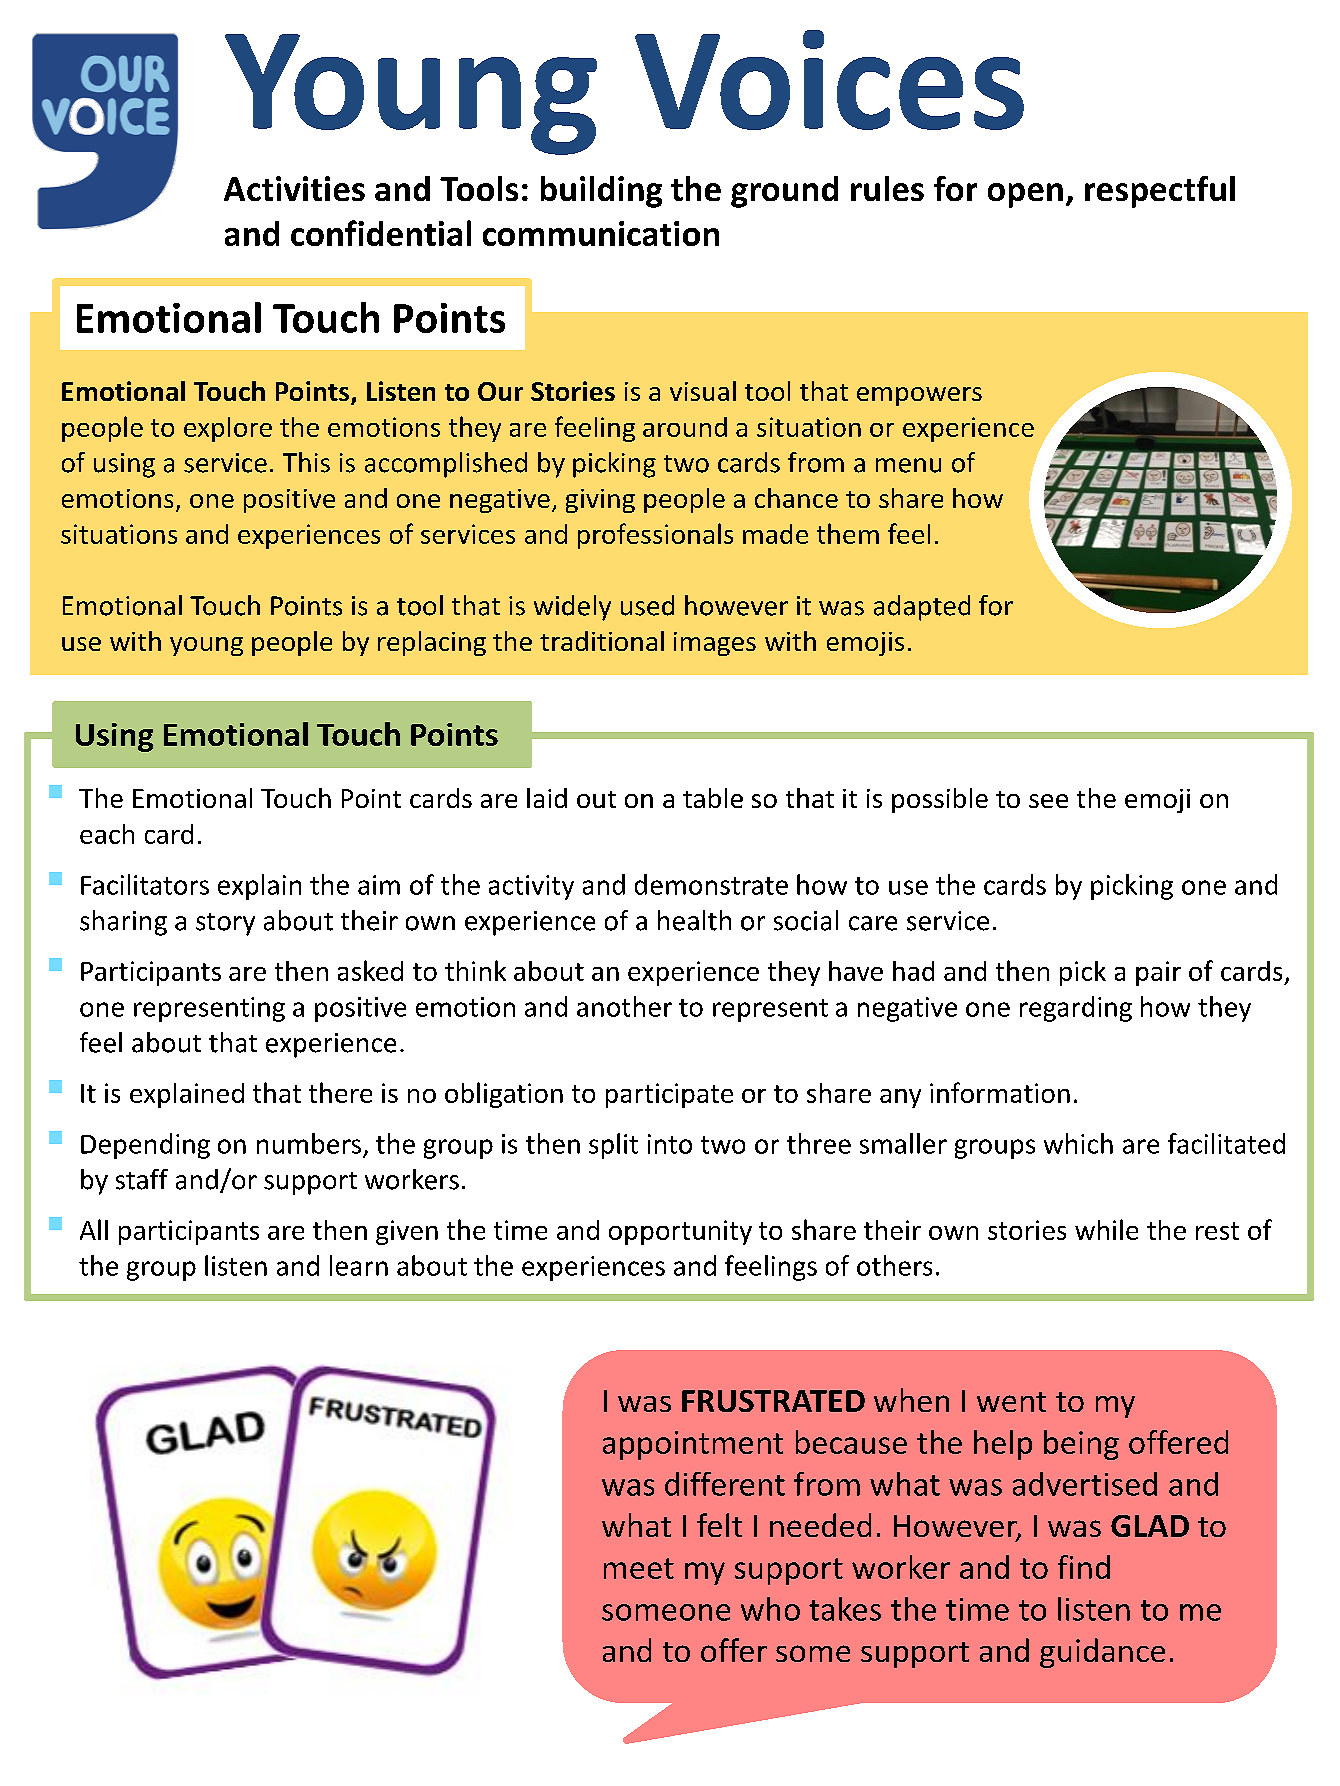 This image has height=1786, width=1340. I want to click on respectful, so click(1160, 192).
